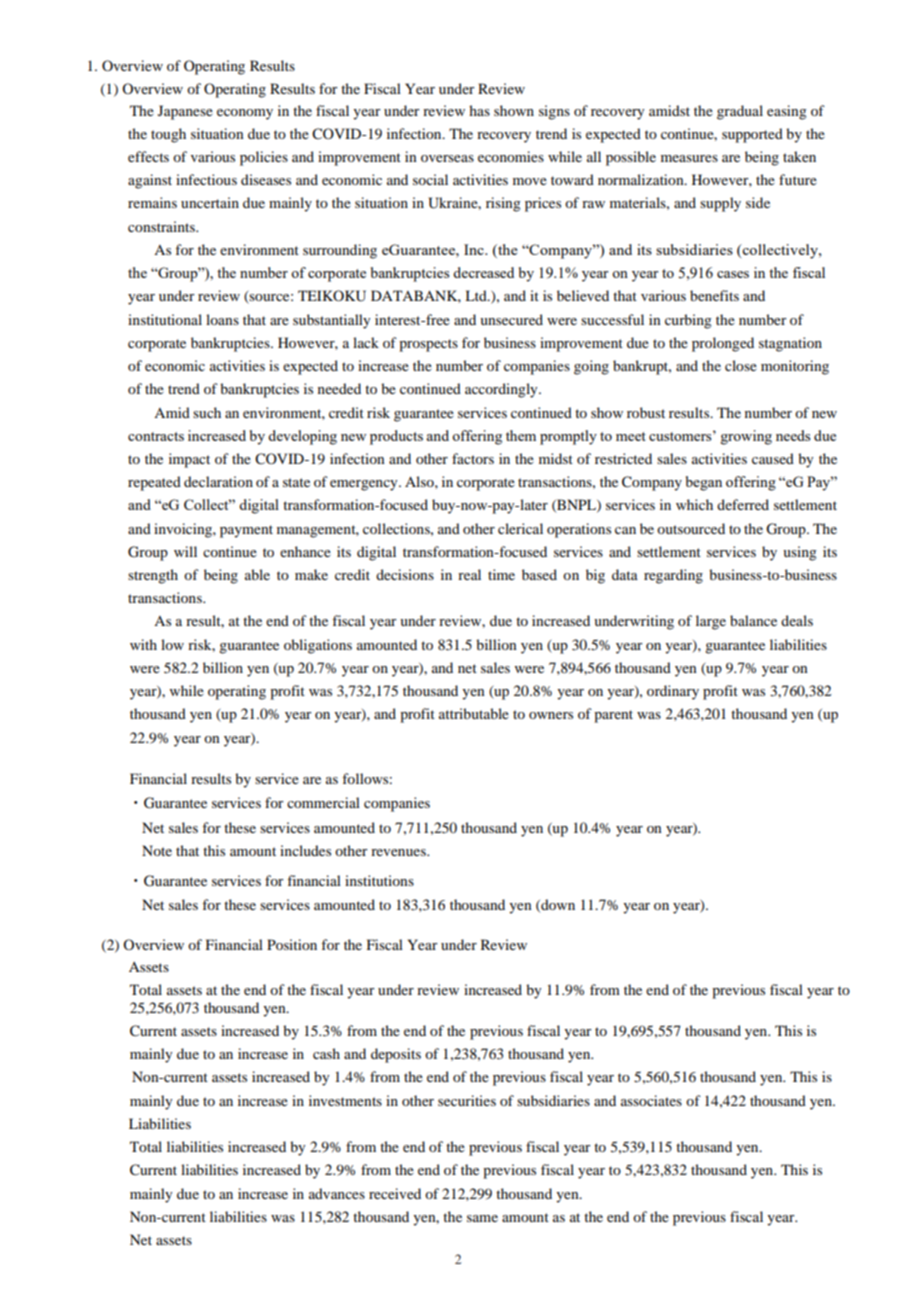  What do you see at coordinates (752, 135) in the screenshot?
I see `supported` at bounding box center [752, 135].
